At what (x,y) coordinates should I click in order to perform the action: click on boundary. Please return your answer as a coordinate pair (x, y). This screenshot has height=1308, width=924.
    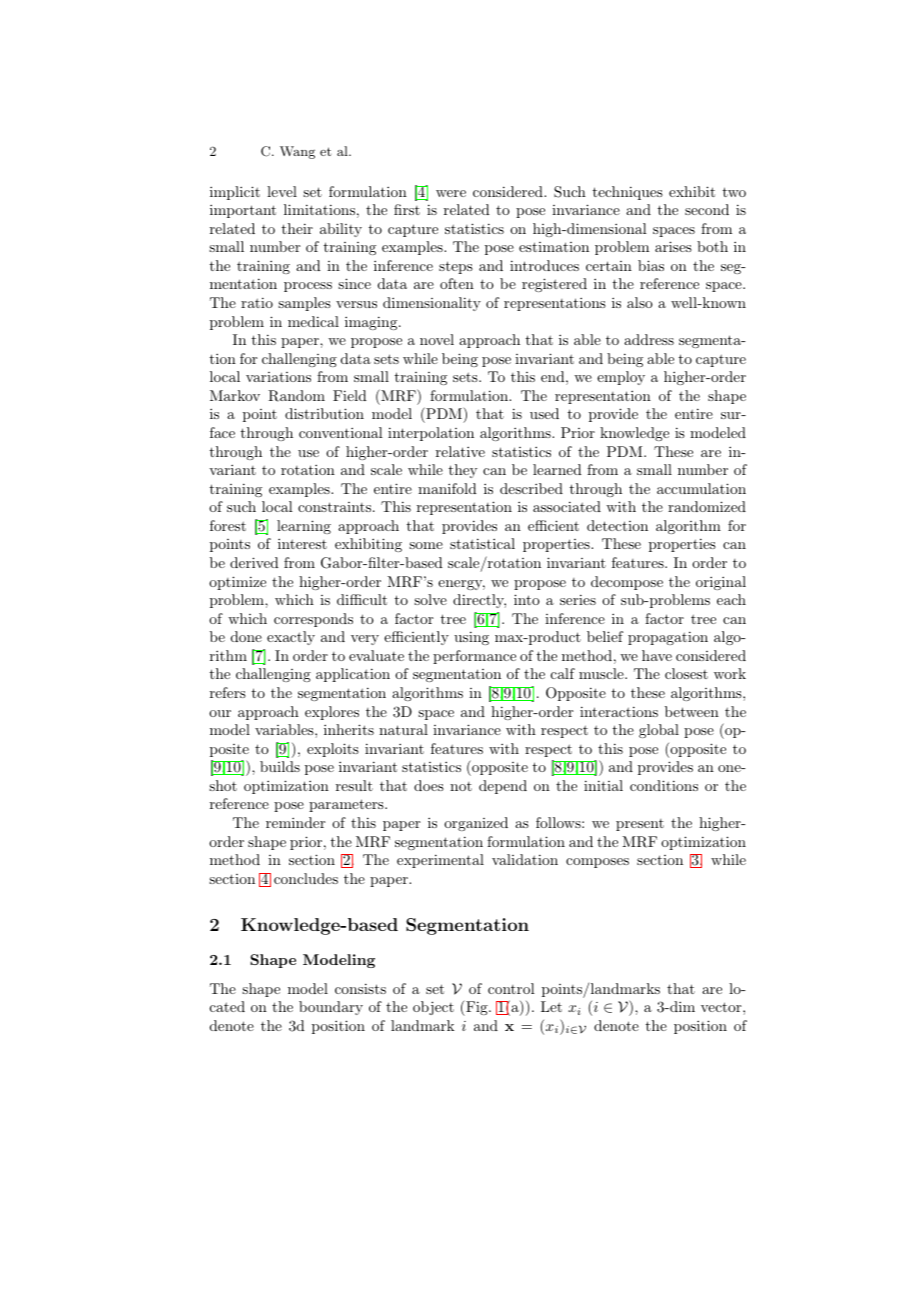
    Looking at the image, I should click on (331, 1008).
